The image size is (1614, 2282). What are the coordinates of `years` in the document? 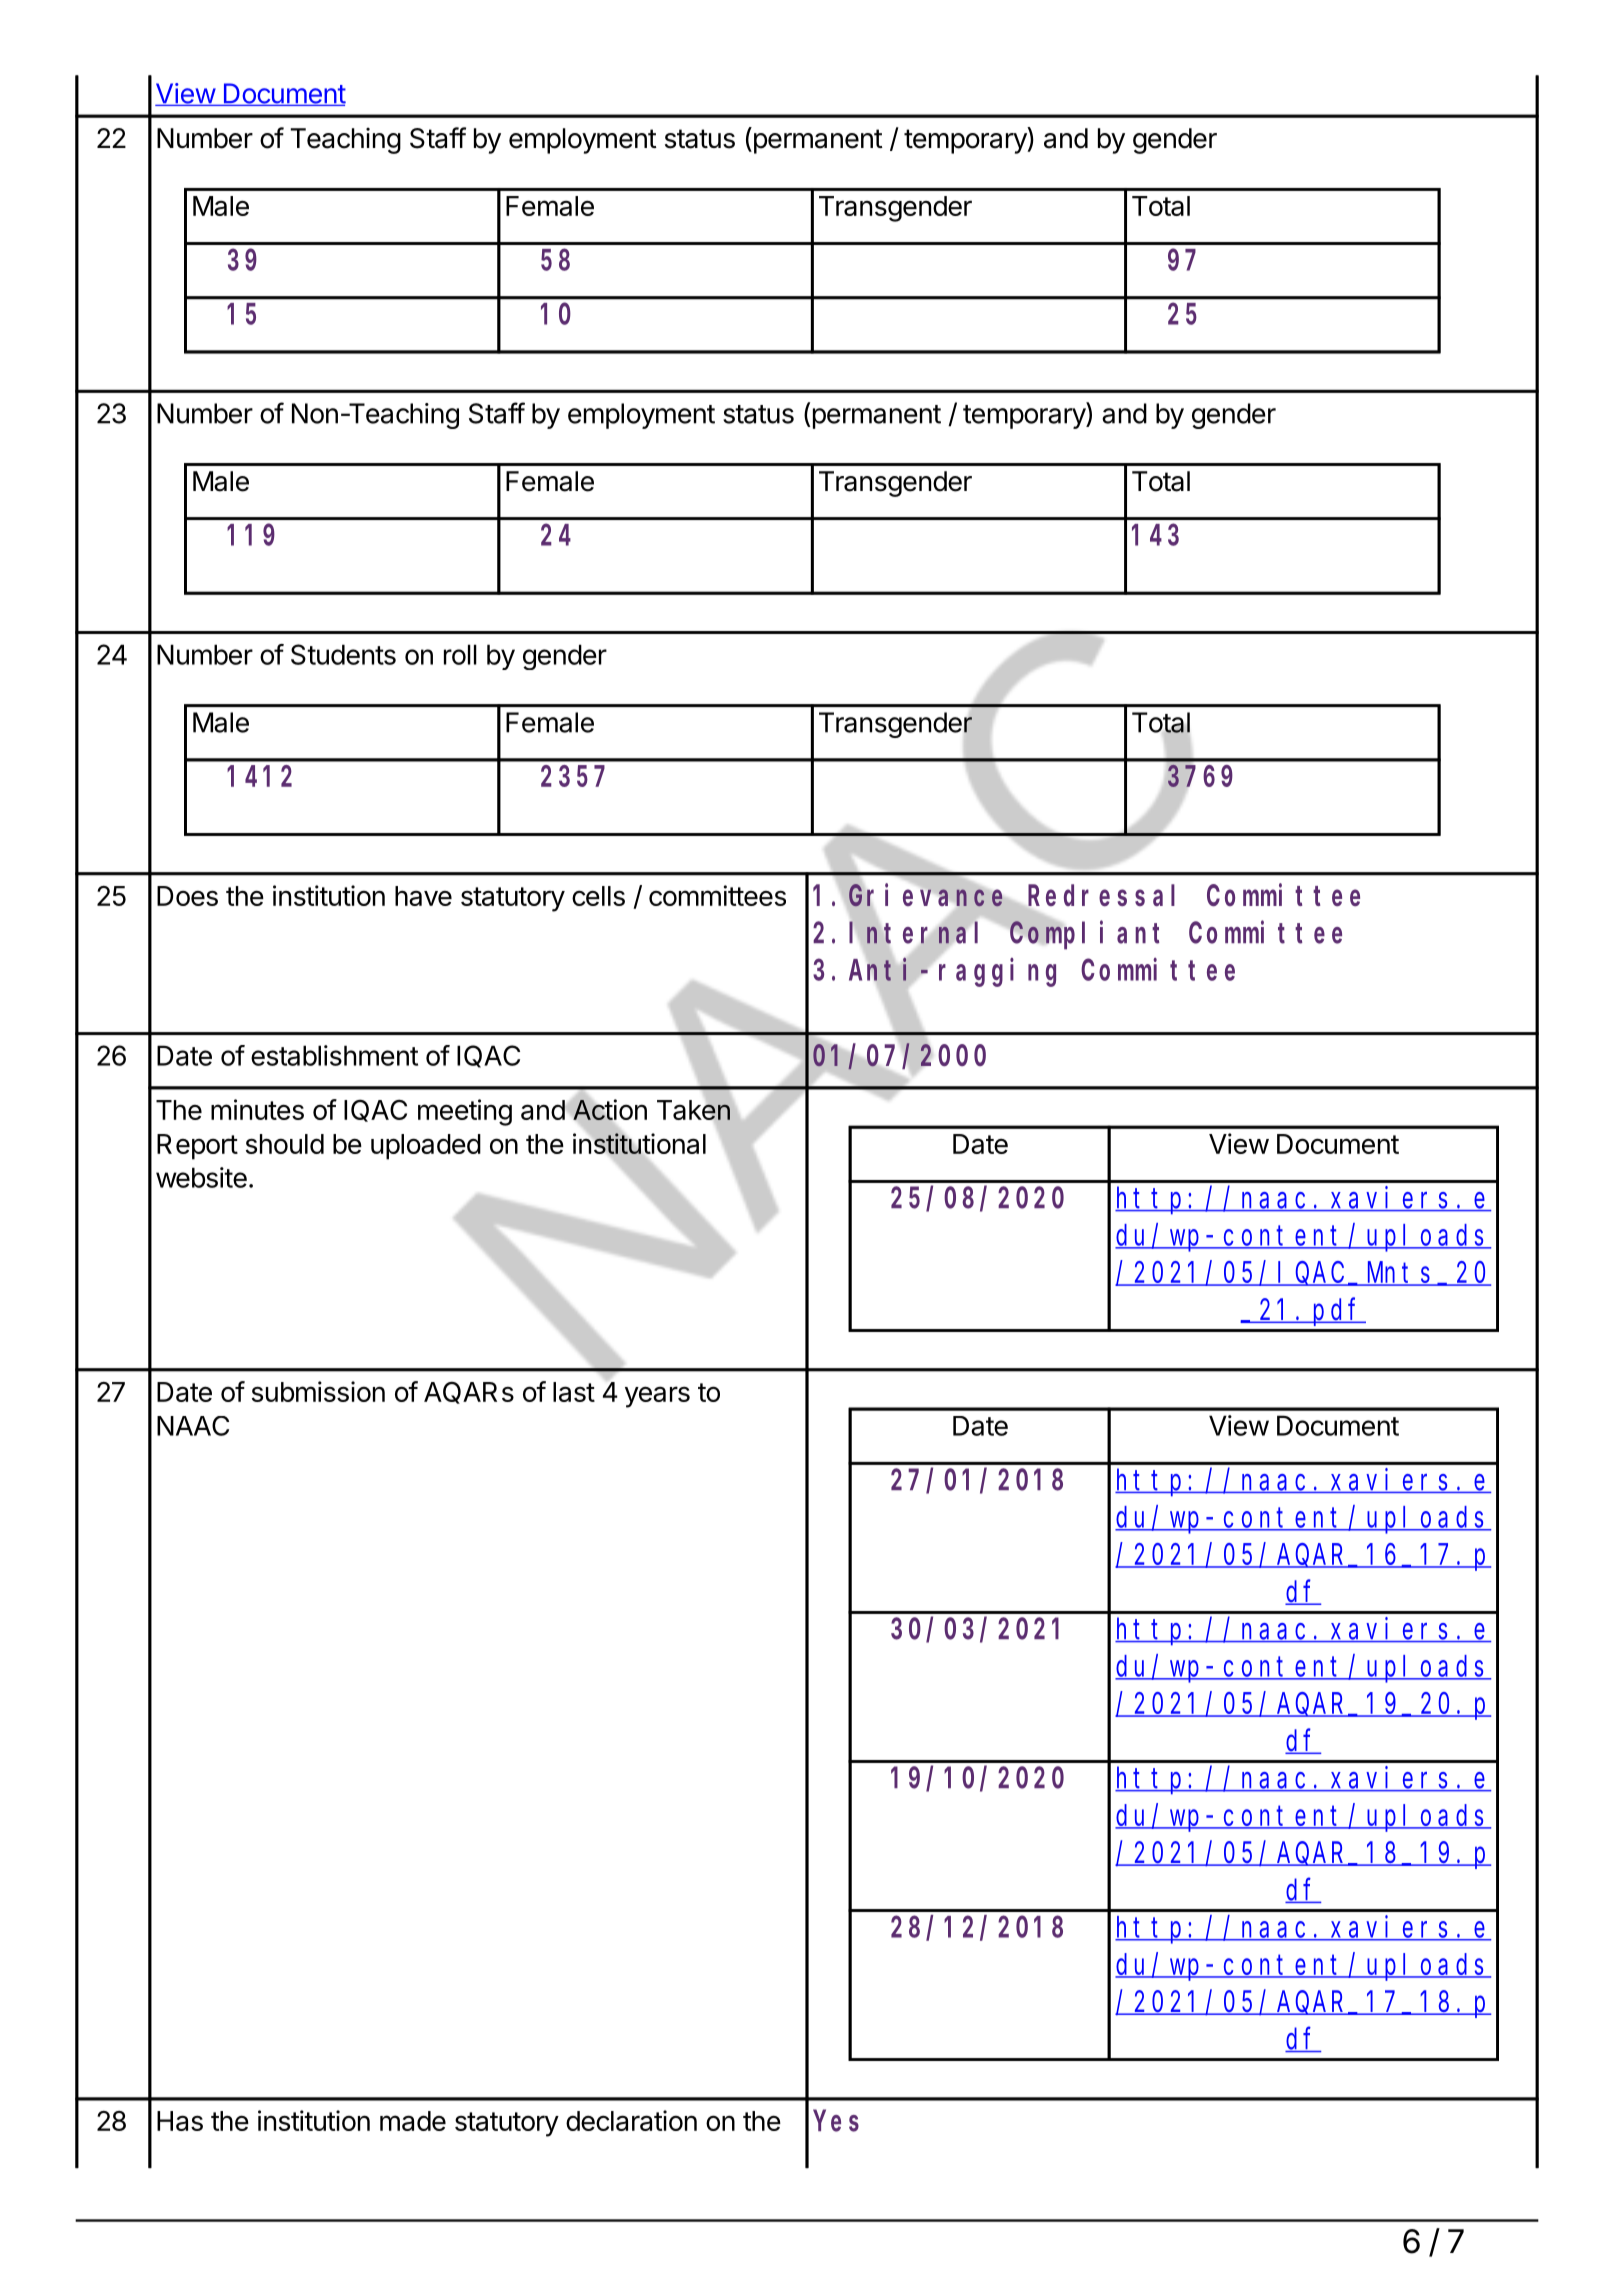 It's located at (657, 1397).
